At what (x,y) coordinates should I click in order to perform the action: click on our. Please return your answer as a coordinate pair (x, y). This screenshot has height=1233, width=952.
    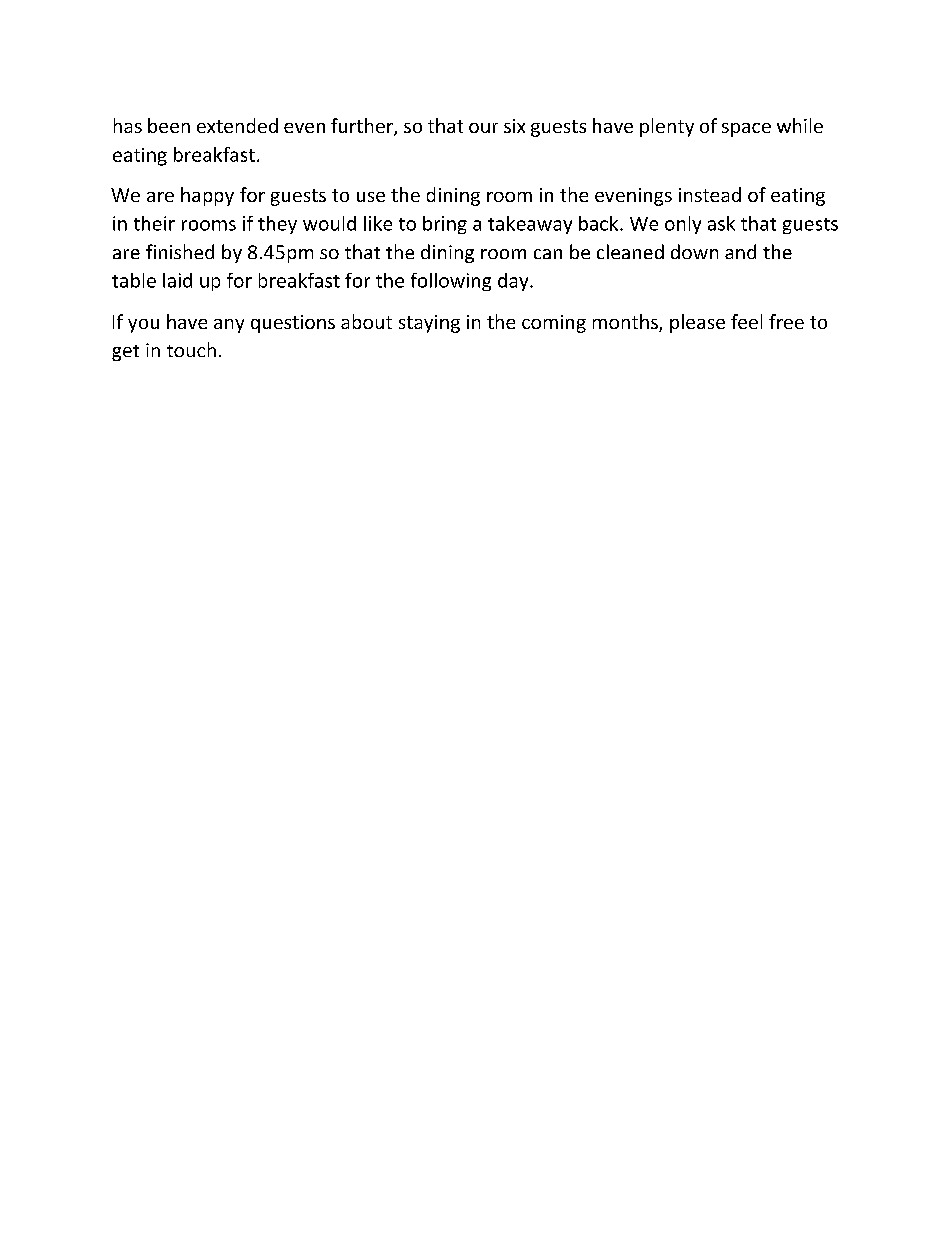
    Looking at the image, I should click on (483, 128).
